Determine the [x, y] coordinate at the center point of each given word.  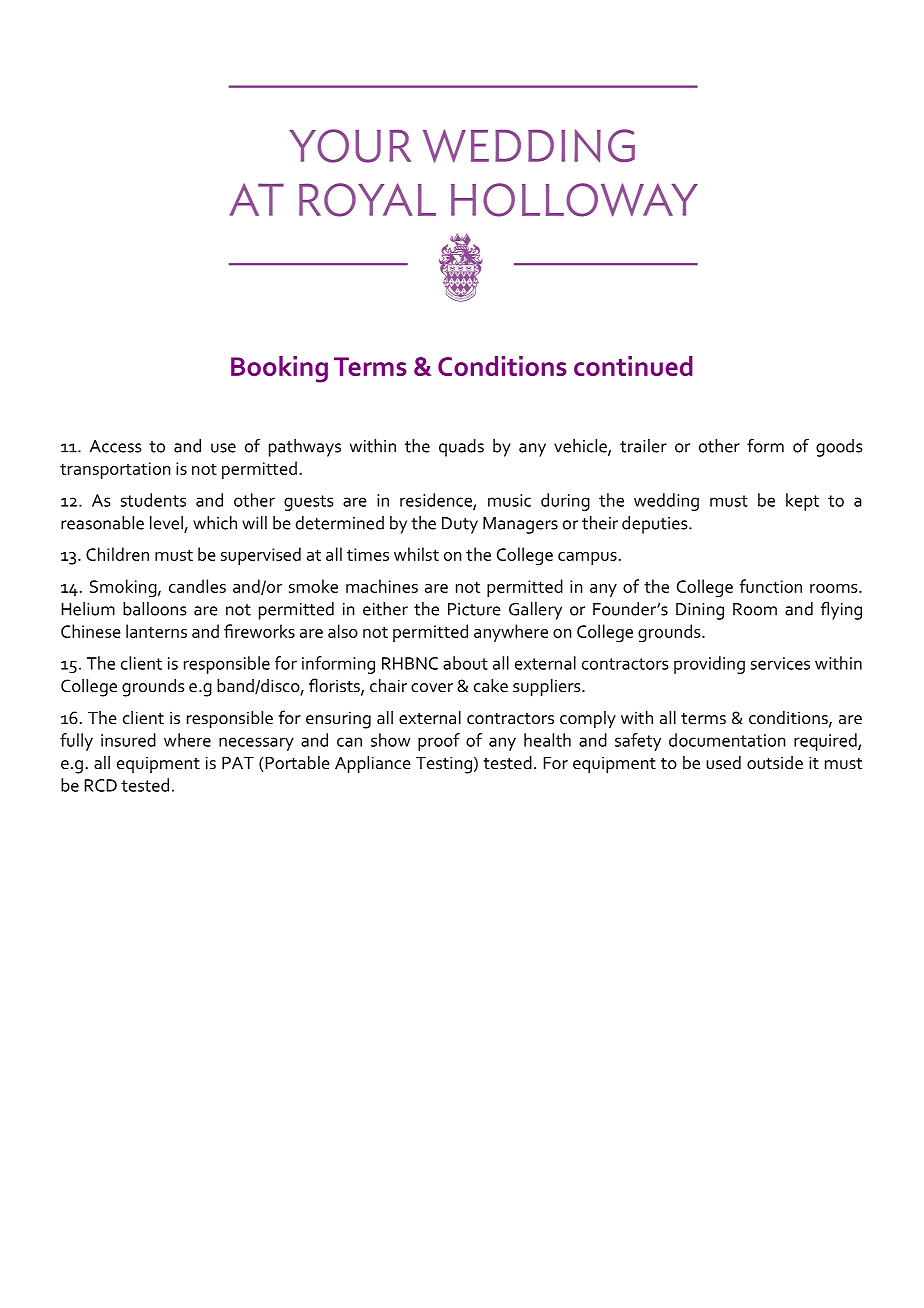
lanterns [156, 631]
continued [633, 366]
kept [802, 502]
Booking [279, 369]
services [780, 663]
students [153, 500]
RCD [100, 785]
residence [437, 501]
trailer [643, 446]
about [465, 663]
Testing [444, 765]
